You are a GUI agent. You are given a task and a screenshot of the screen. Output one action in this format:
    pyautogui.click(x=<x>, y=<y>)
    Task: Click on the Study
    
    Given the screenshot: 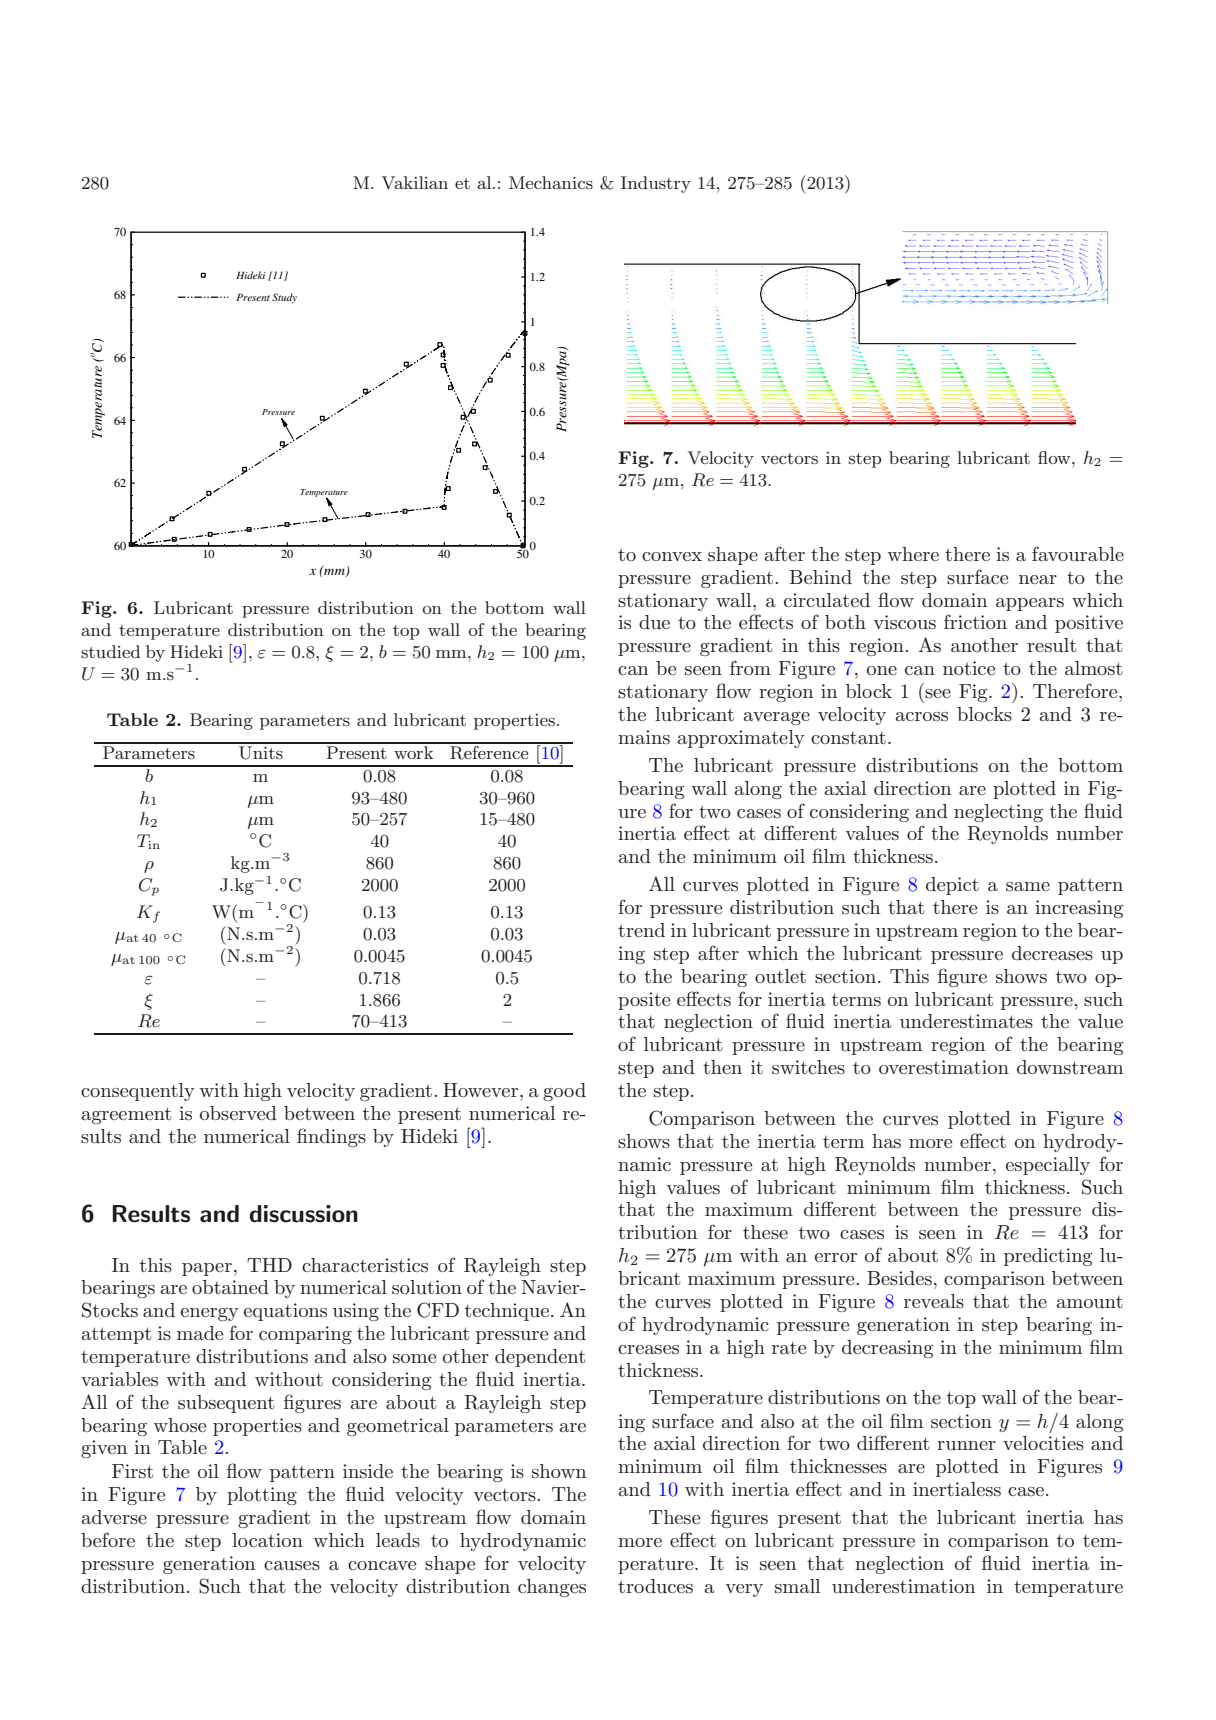 What is the action you would take?
    pyautogui.click(x=284, y=298)
